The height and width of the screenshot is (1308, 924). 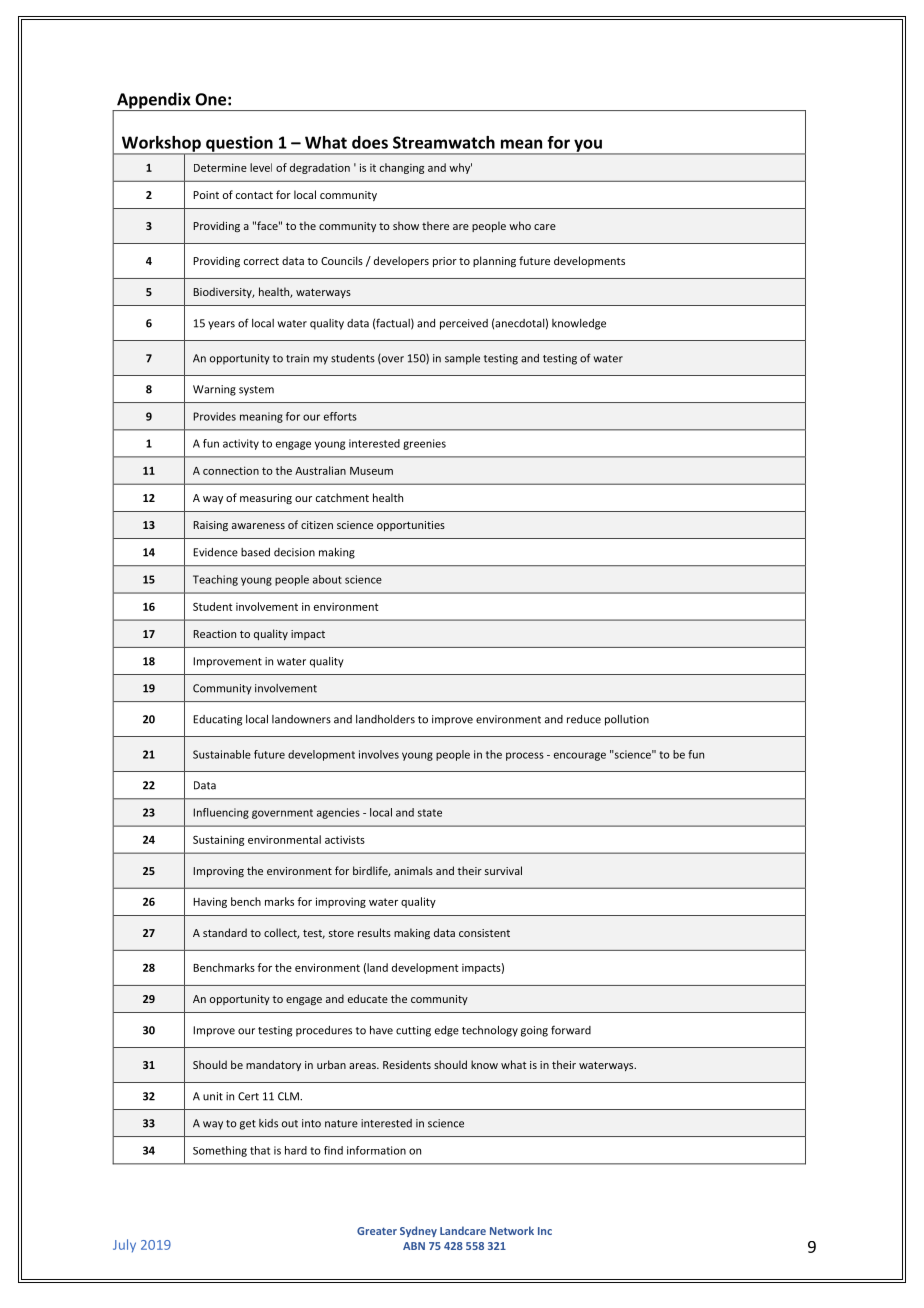 I want to click on Reaction, so click(x=214, y=634).
